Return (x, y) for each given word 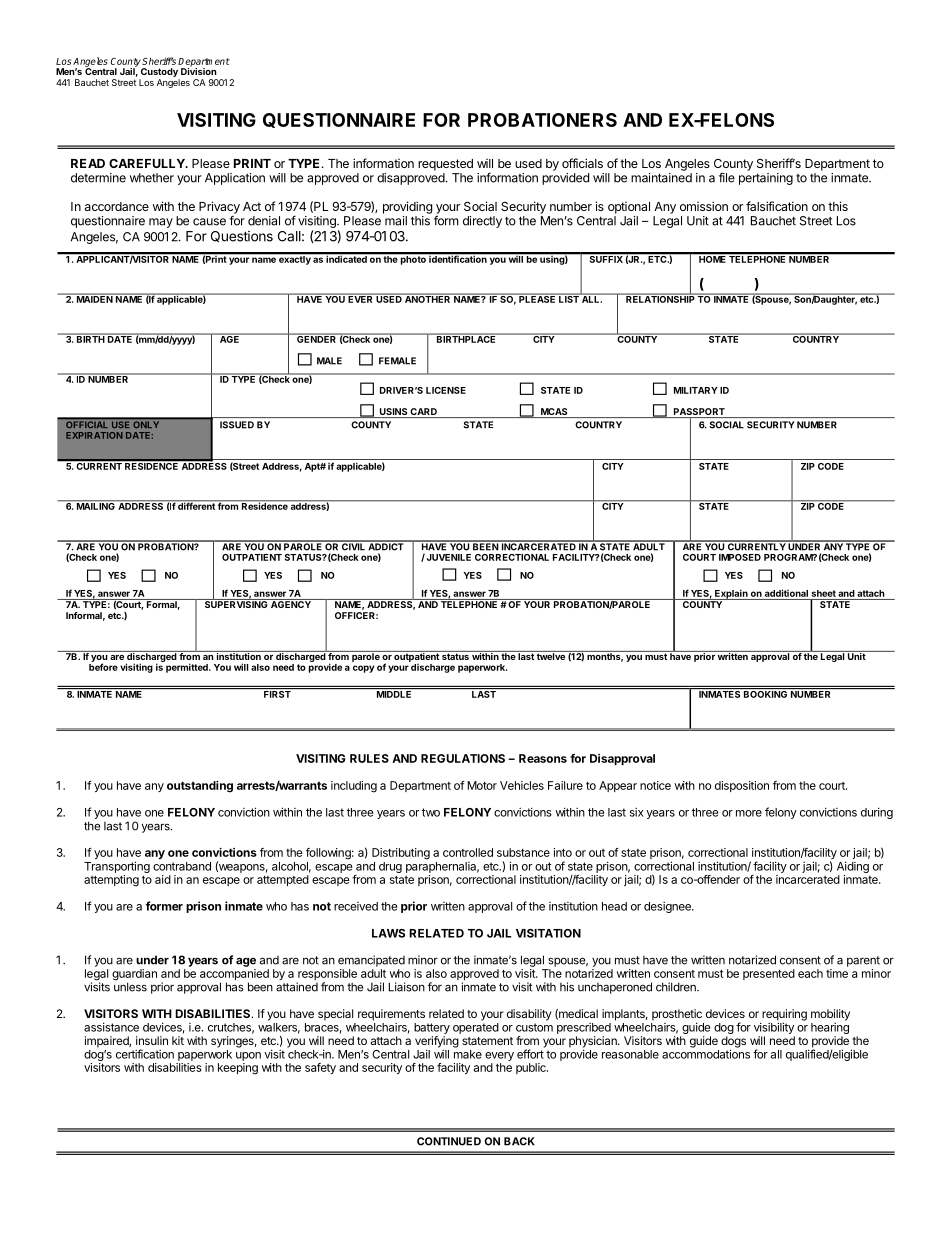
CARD (424, 413)
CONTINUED (449, 1141)
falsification (777, 206)
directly (482, 222)
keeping (238, 1069)
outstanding (200, 787)
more (749, 813)
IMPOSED (740, 557)
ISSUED (237, 425)
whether (152, 178)
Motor (482, 785)
